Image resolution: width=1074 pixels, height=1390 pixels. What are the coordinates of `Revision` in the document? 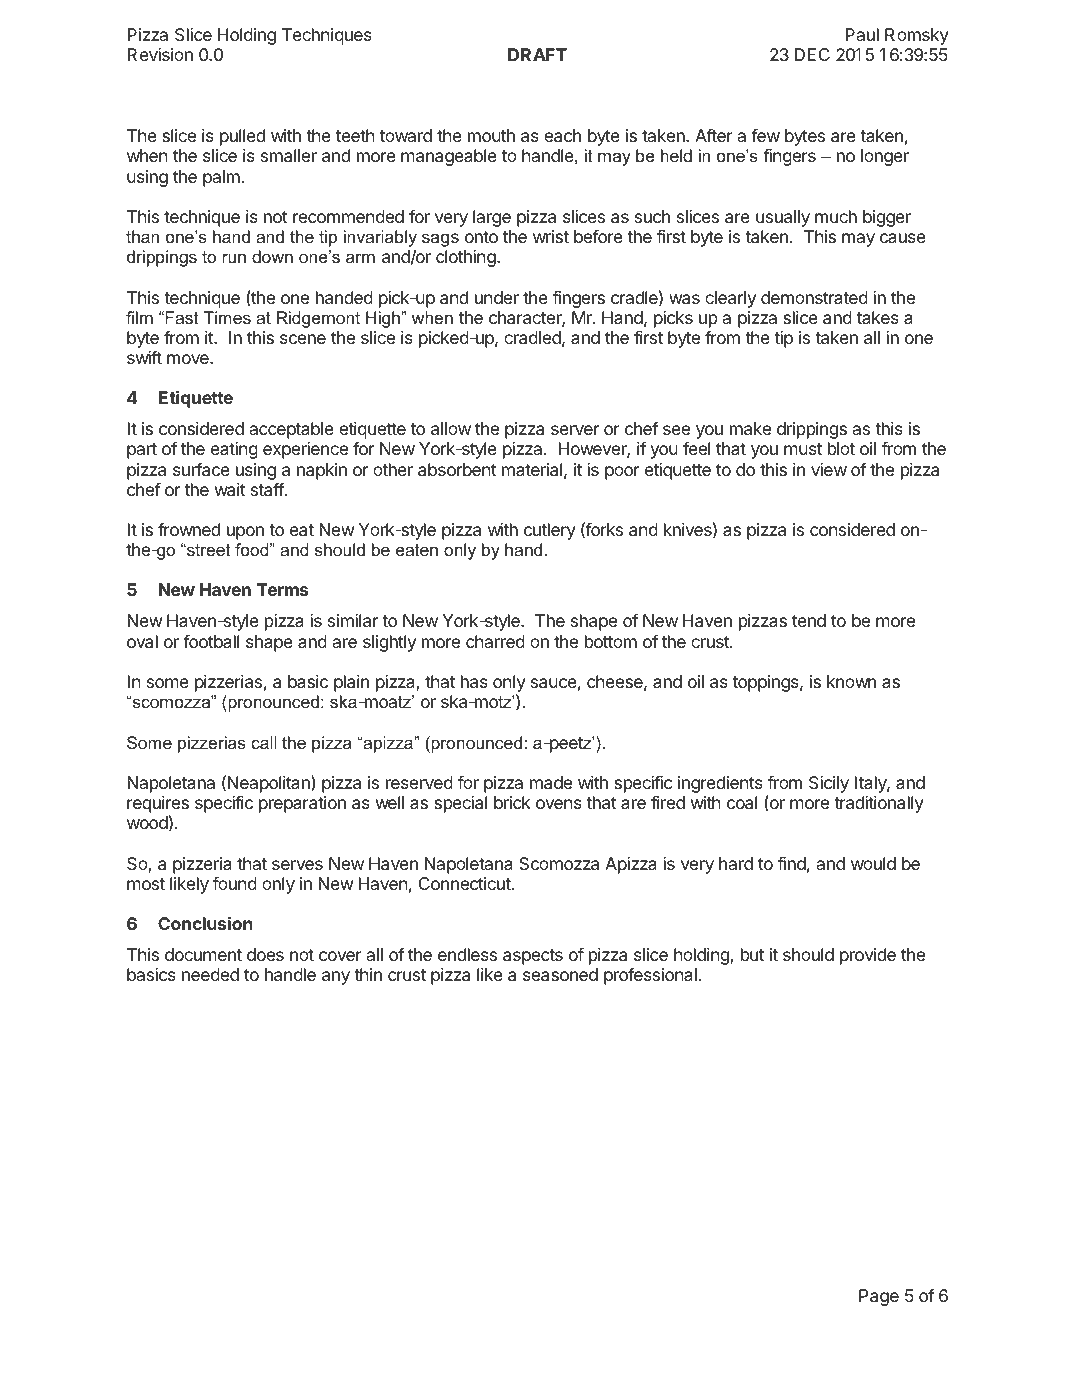 It's located at (160, 54).
